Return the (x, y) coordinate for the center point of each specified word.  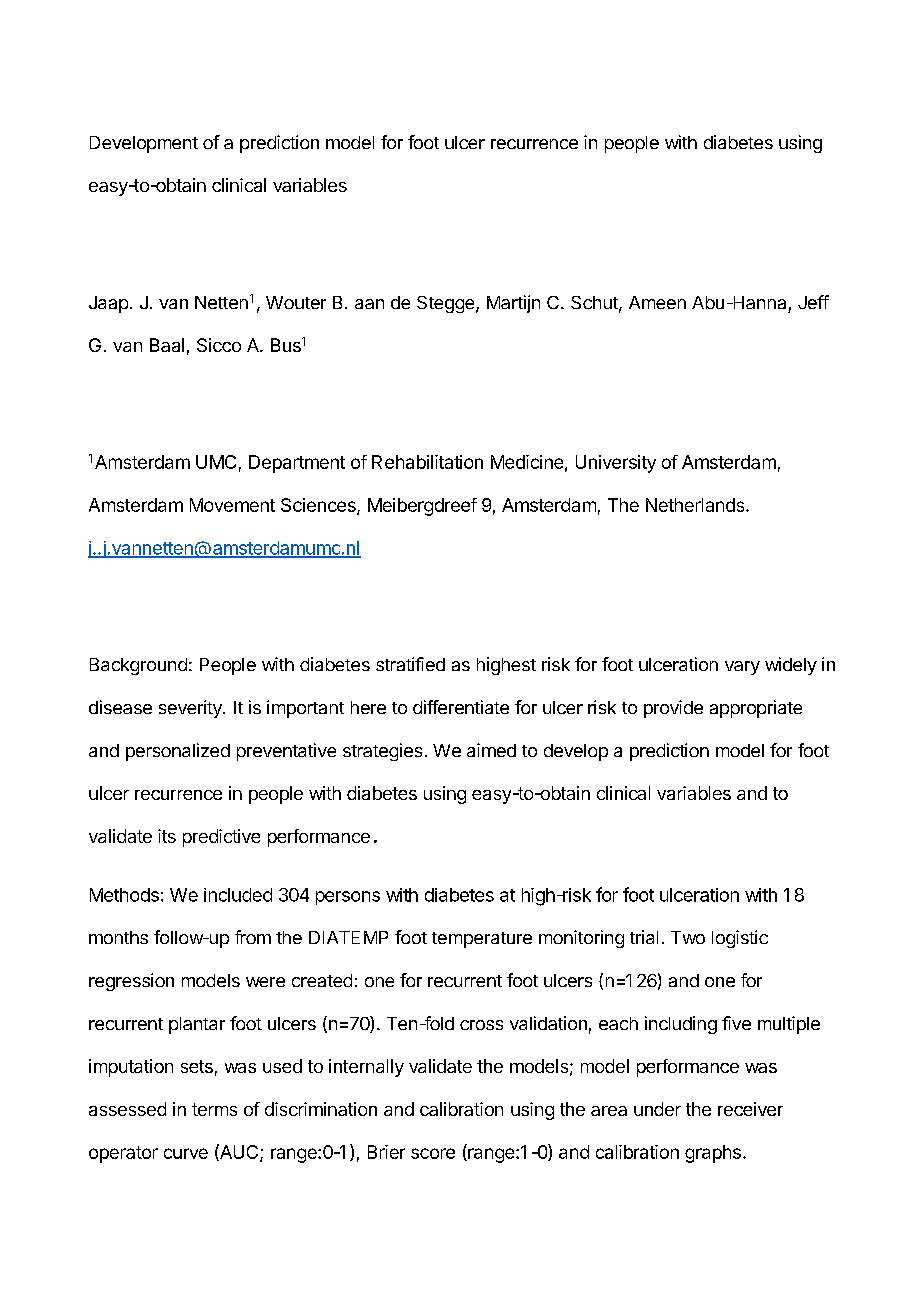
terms (214, 1109)
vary (742, 668)
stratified (410, 664)
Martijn (513, 304)
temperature (482, 940)
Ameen (657, 302)
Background (138, 666)
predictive (221, 838)
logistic (740, 939)
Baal (167, 345)
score (433, 1153)
